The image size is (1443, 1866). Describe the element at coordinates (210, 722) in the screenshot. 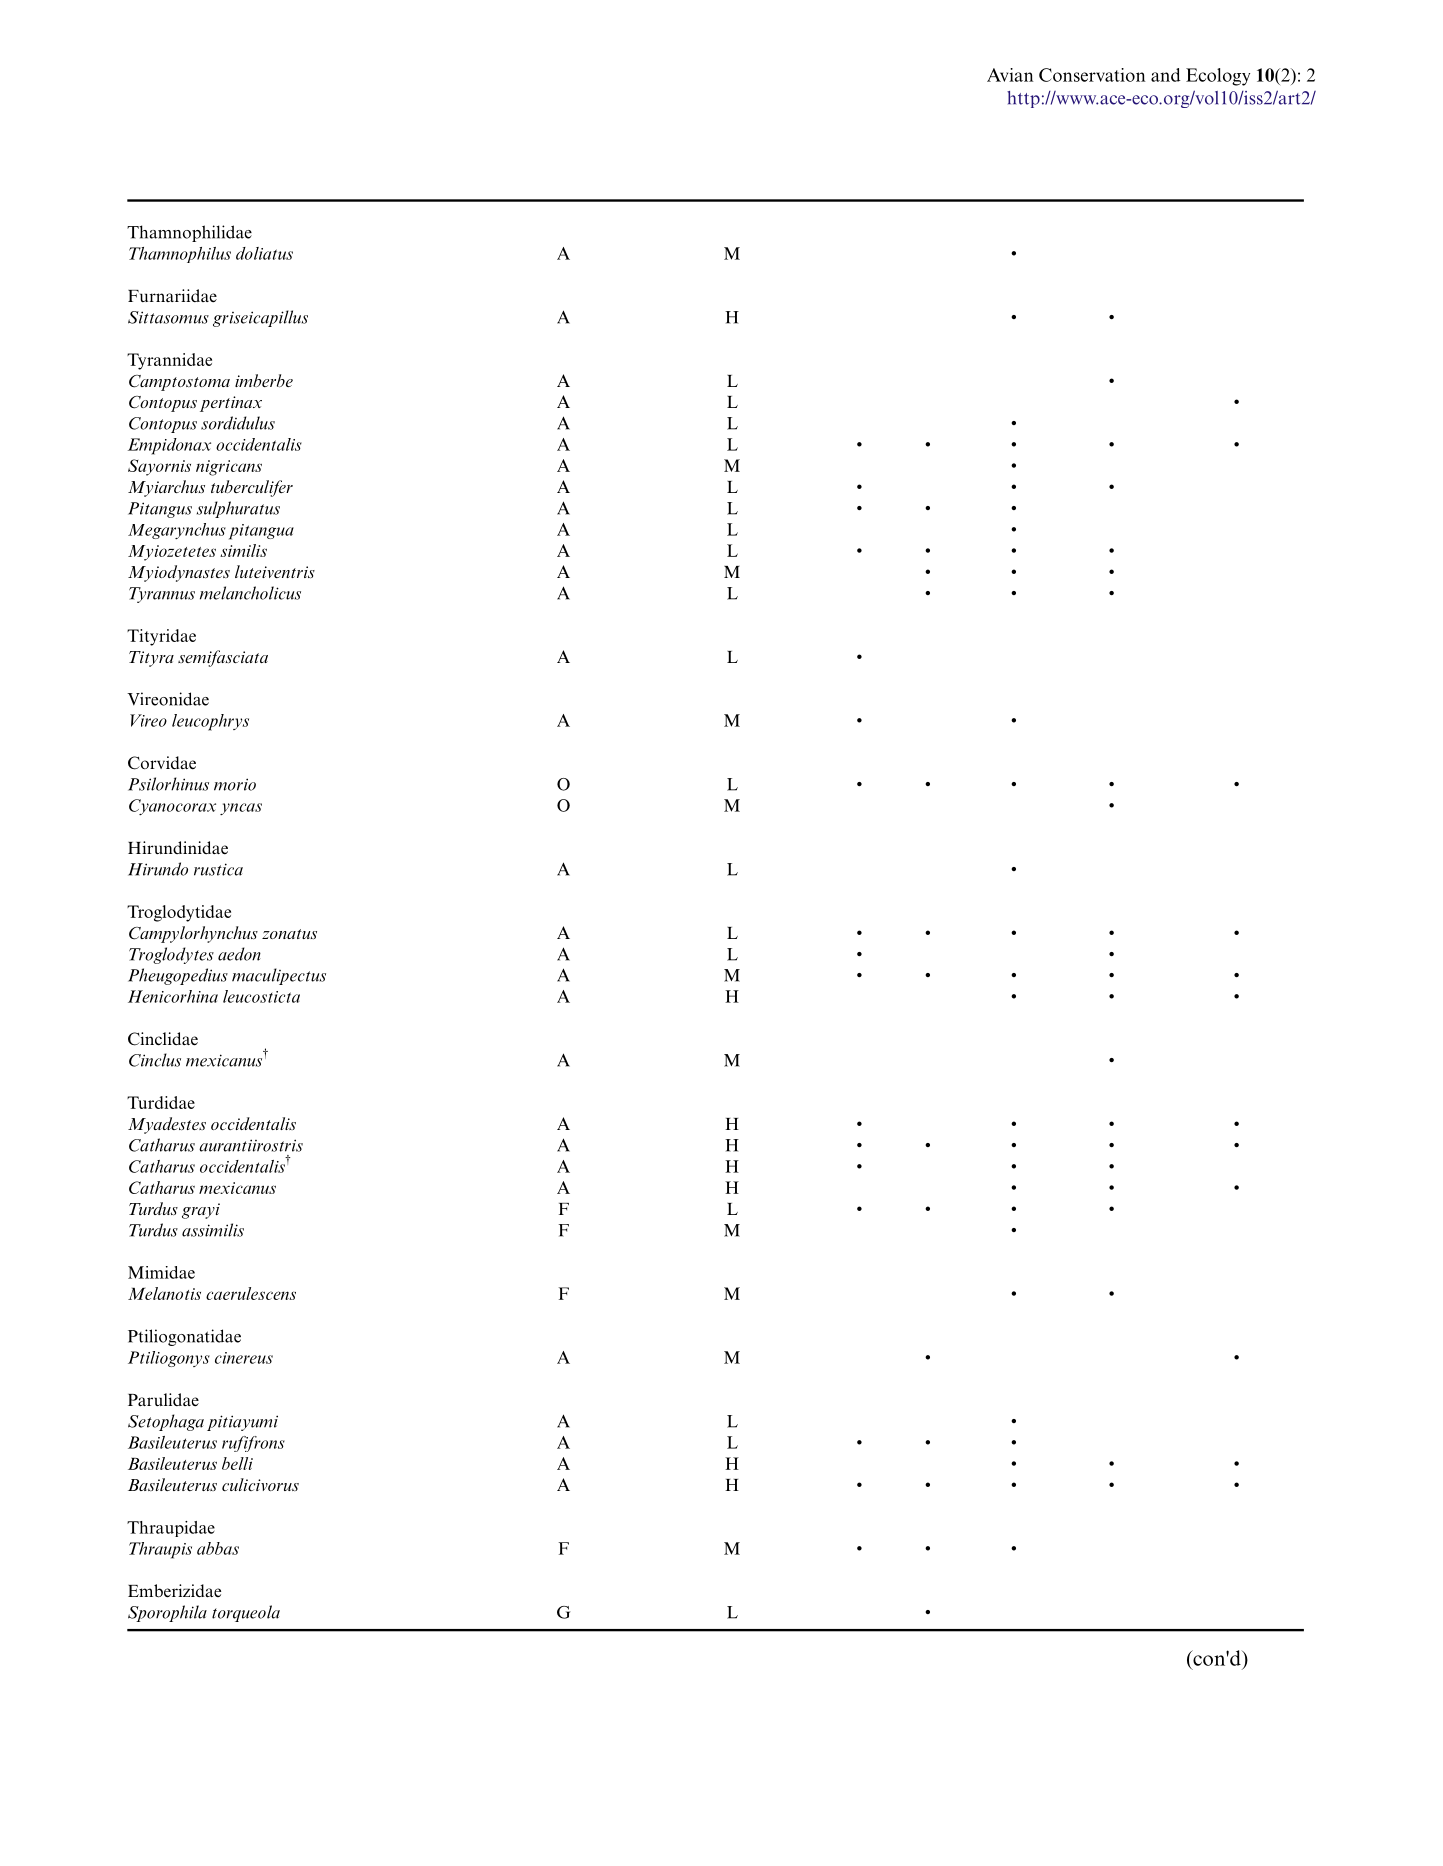

I see `leucophrys` at that location.
